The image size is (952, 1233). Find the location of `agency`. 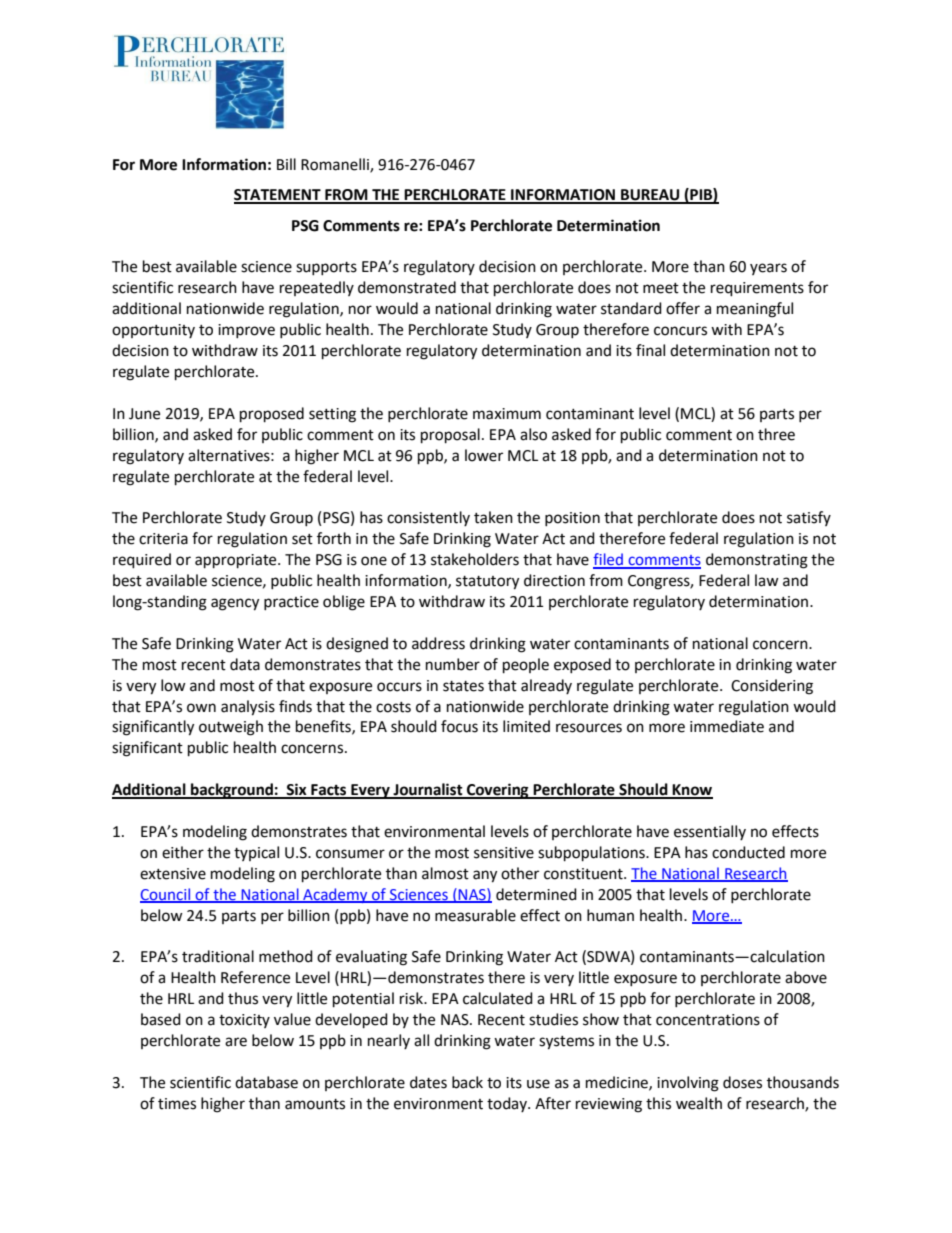

agency is located at coordinates (235, 604).
